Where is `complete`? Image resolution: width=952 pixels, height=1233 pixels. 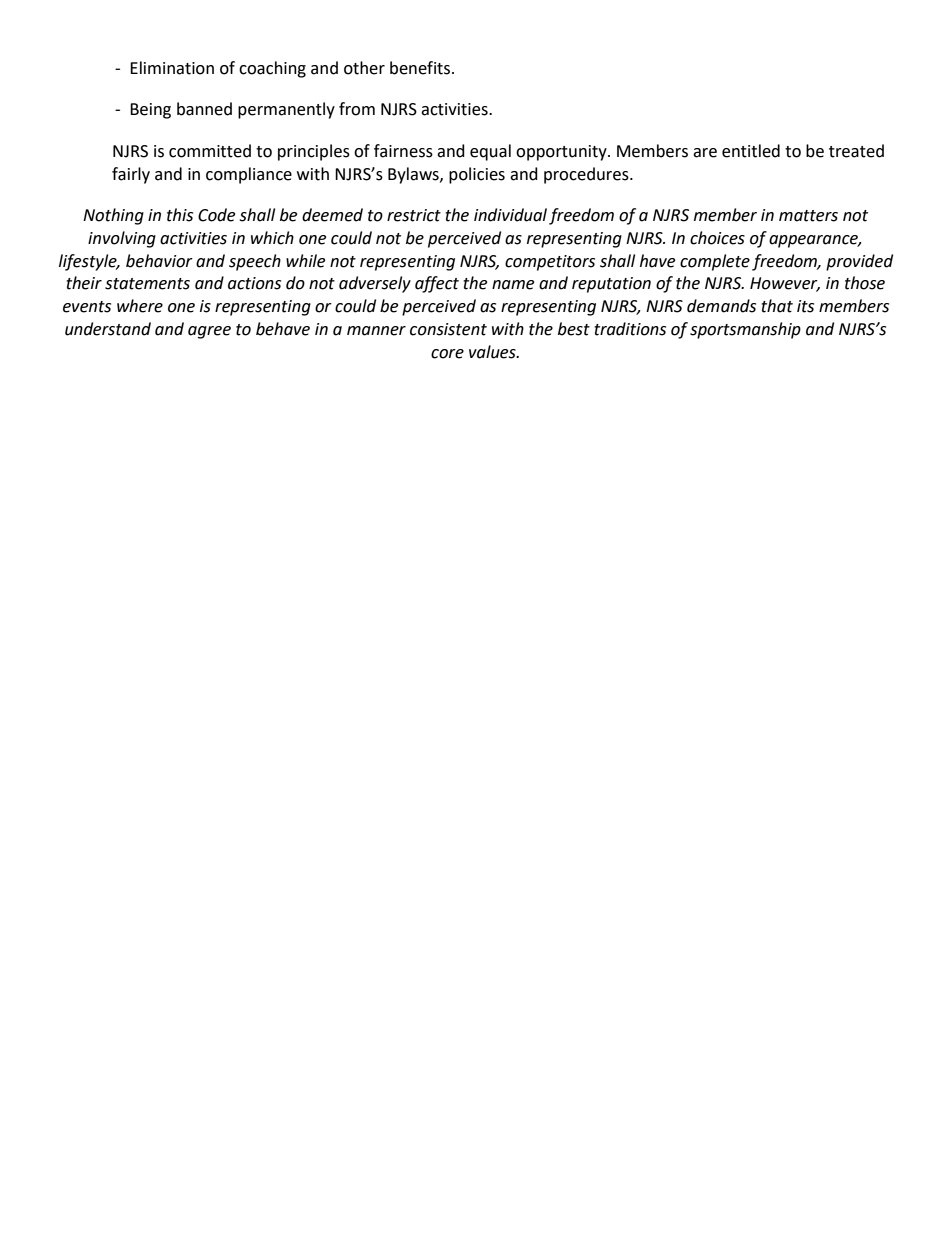
complete is located at coordinates (715, 262).
